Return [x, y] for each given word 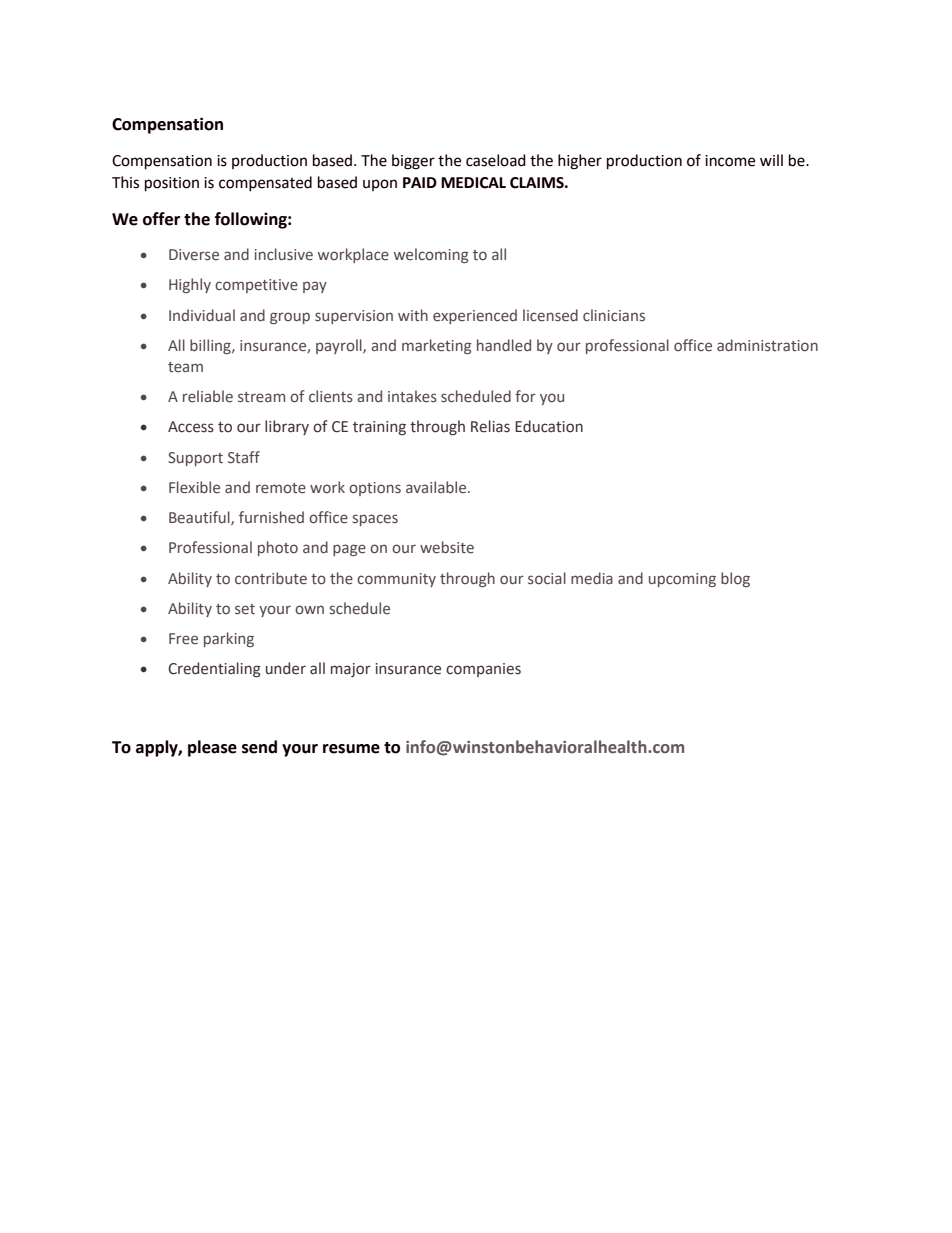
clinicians [614, 315]
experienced [475, 316]
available [437, 487]
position [172, 184]
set [245, 609]
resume [351, 749]
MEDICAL [473, 183]
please [212, 748]
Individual [202, 315]
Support [195, 459]
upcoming [682, 580]
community [396, 580]
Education [549, 426]
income [730, 161]
